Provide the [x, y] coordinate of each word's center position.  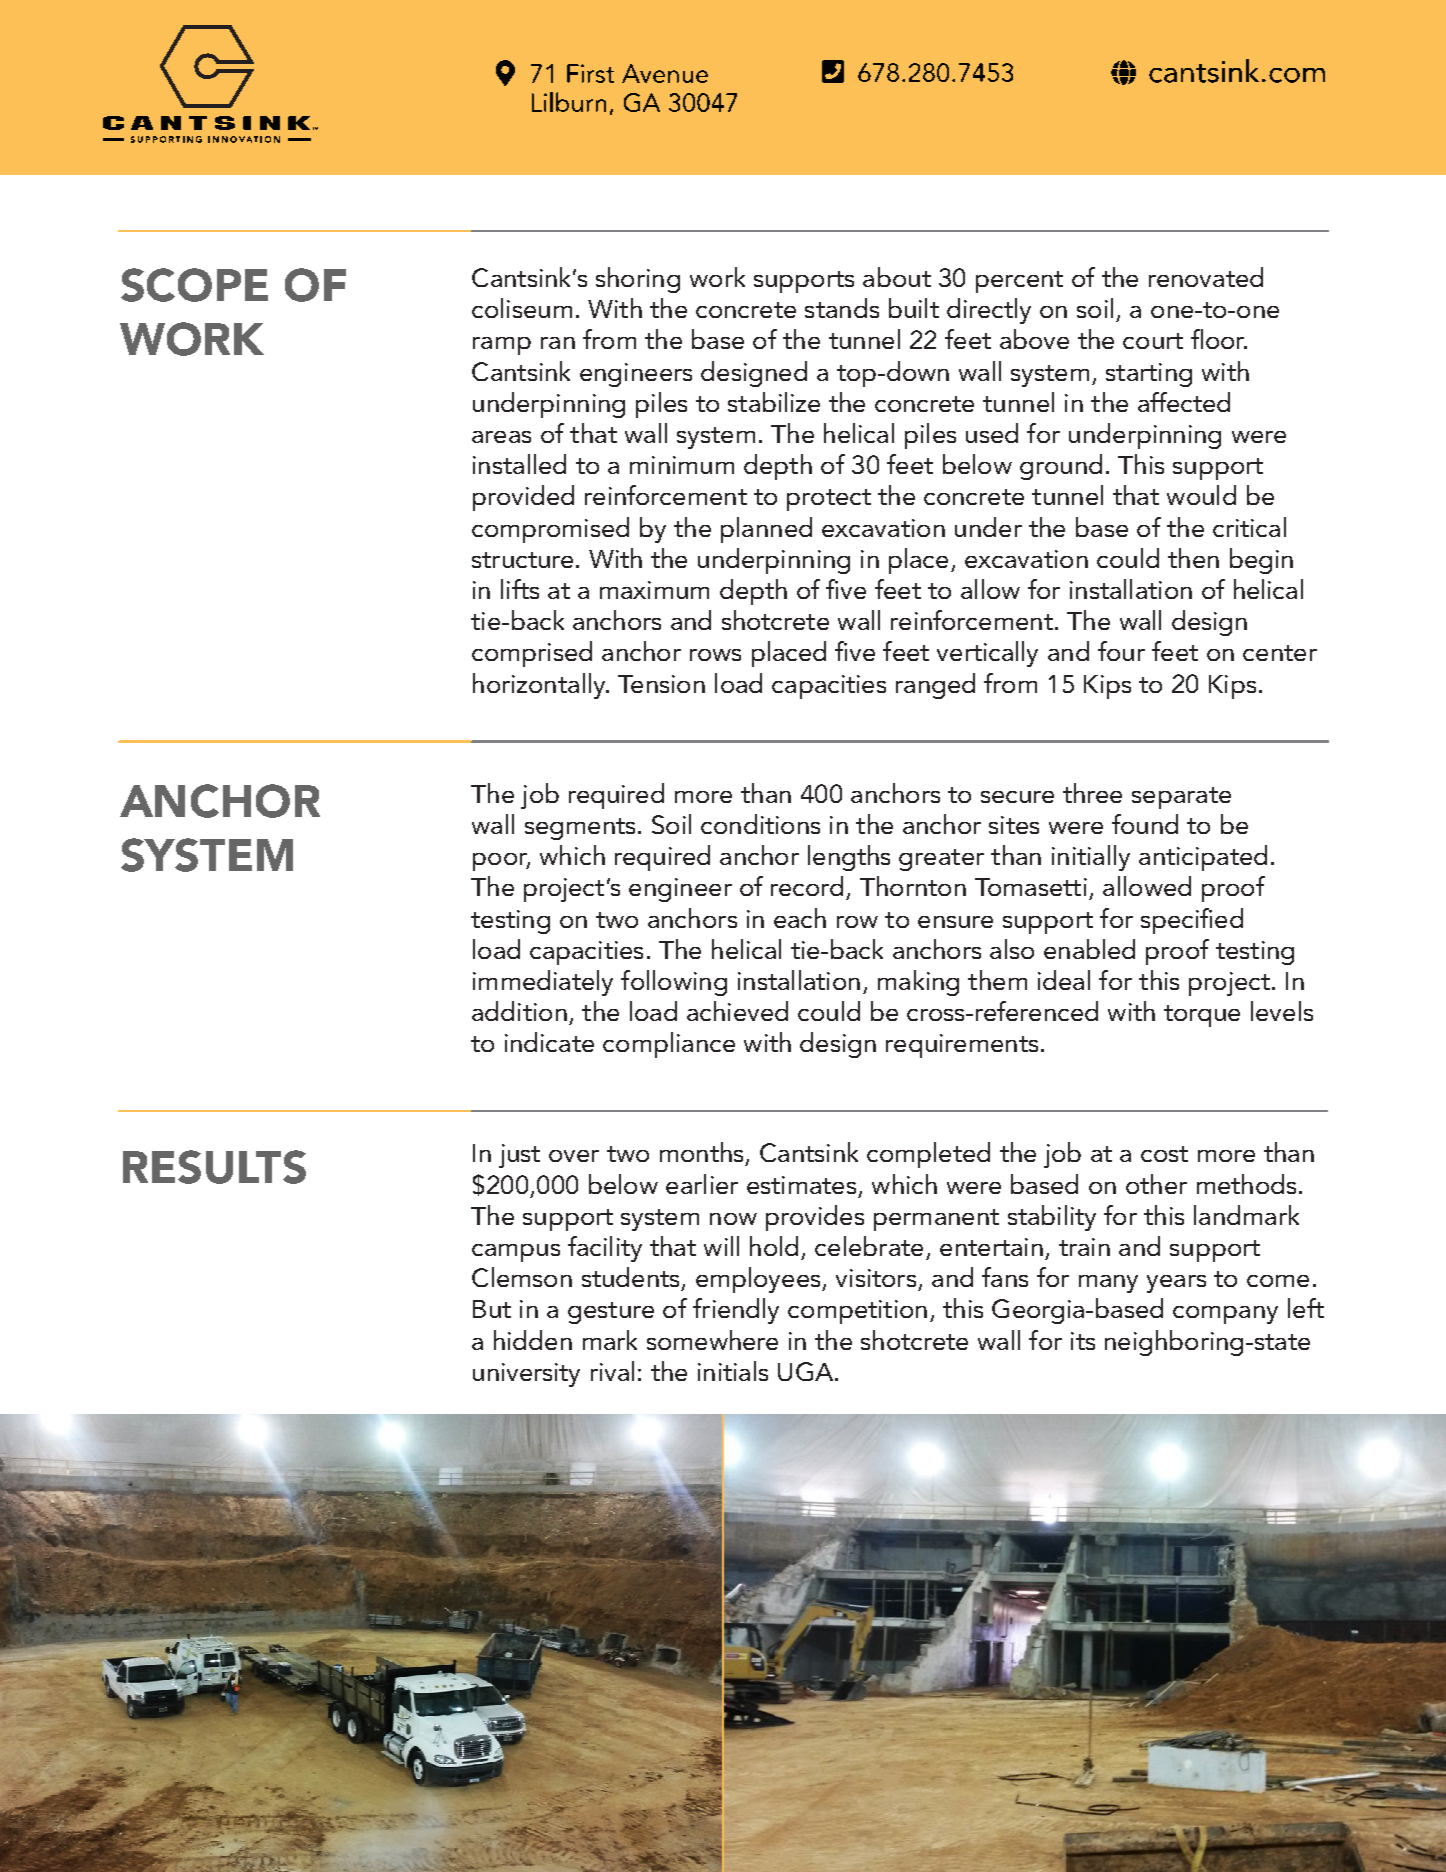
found [1145, 824]
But [492, 1309]
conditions [760, 824]
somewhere [712, 1340]
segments [580, 829]
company [1225, 1315]
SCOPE [194, 285]
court [1153, 341]
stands [842, 308]
